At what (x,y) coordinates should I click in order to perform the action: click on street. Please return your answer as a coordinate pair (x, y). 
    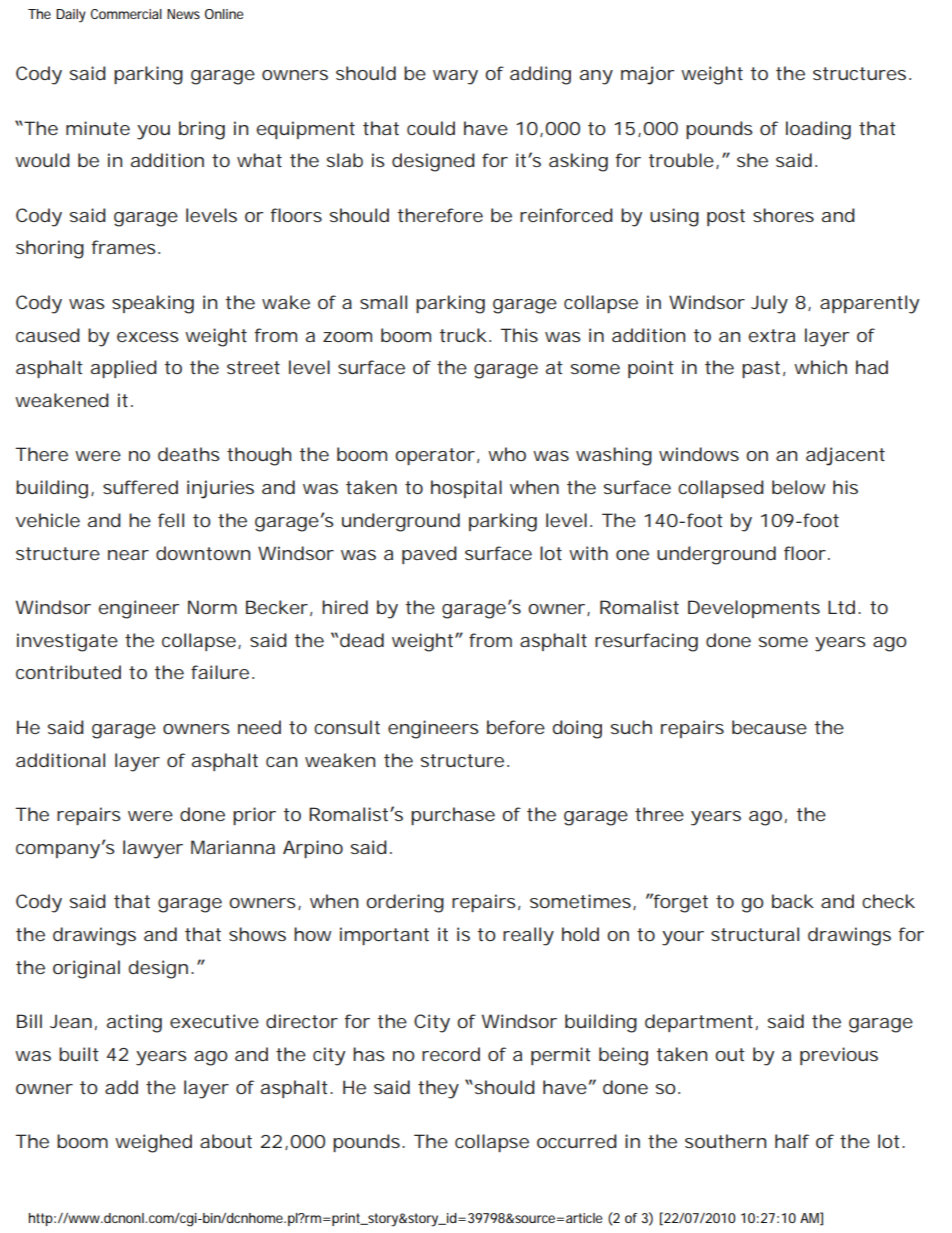
    Looking at the image, I should click on (253, 367).
